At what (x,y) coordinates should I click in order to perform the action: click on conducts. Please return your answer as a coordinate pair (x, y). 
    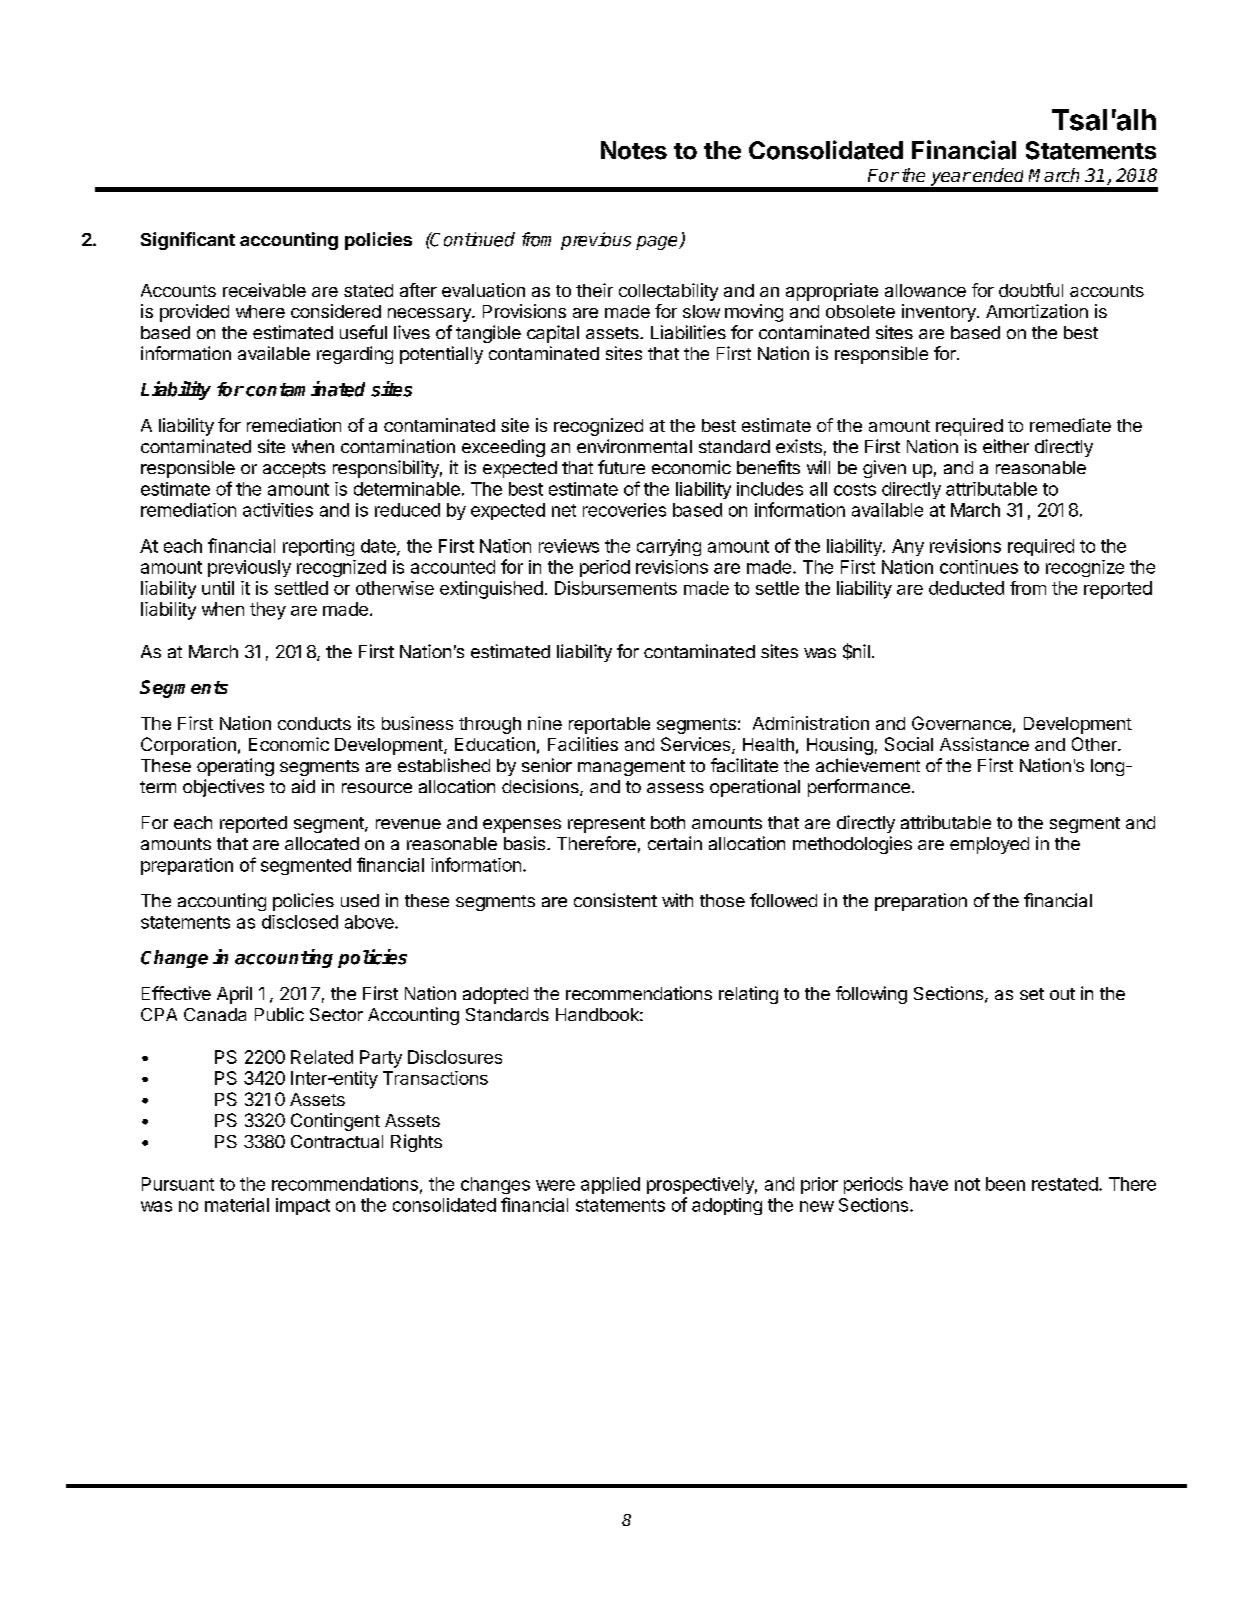
    Looking at the image, I should click on (314, 723).
